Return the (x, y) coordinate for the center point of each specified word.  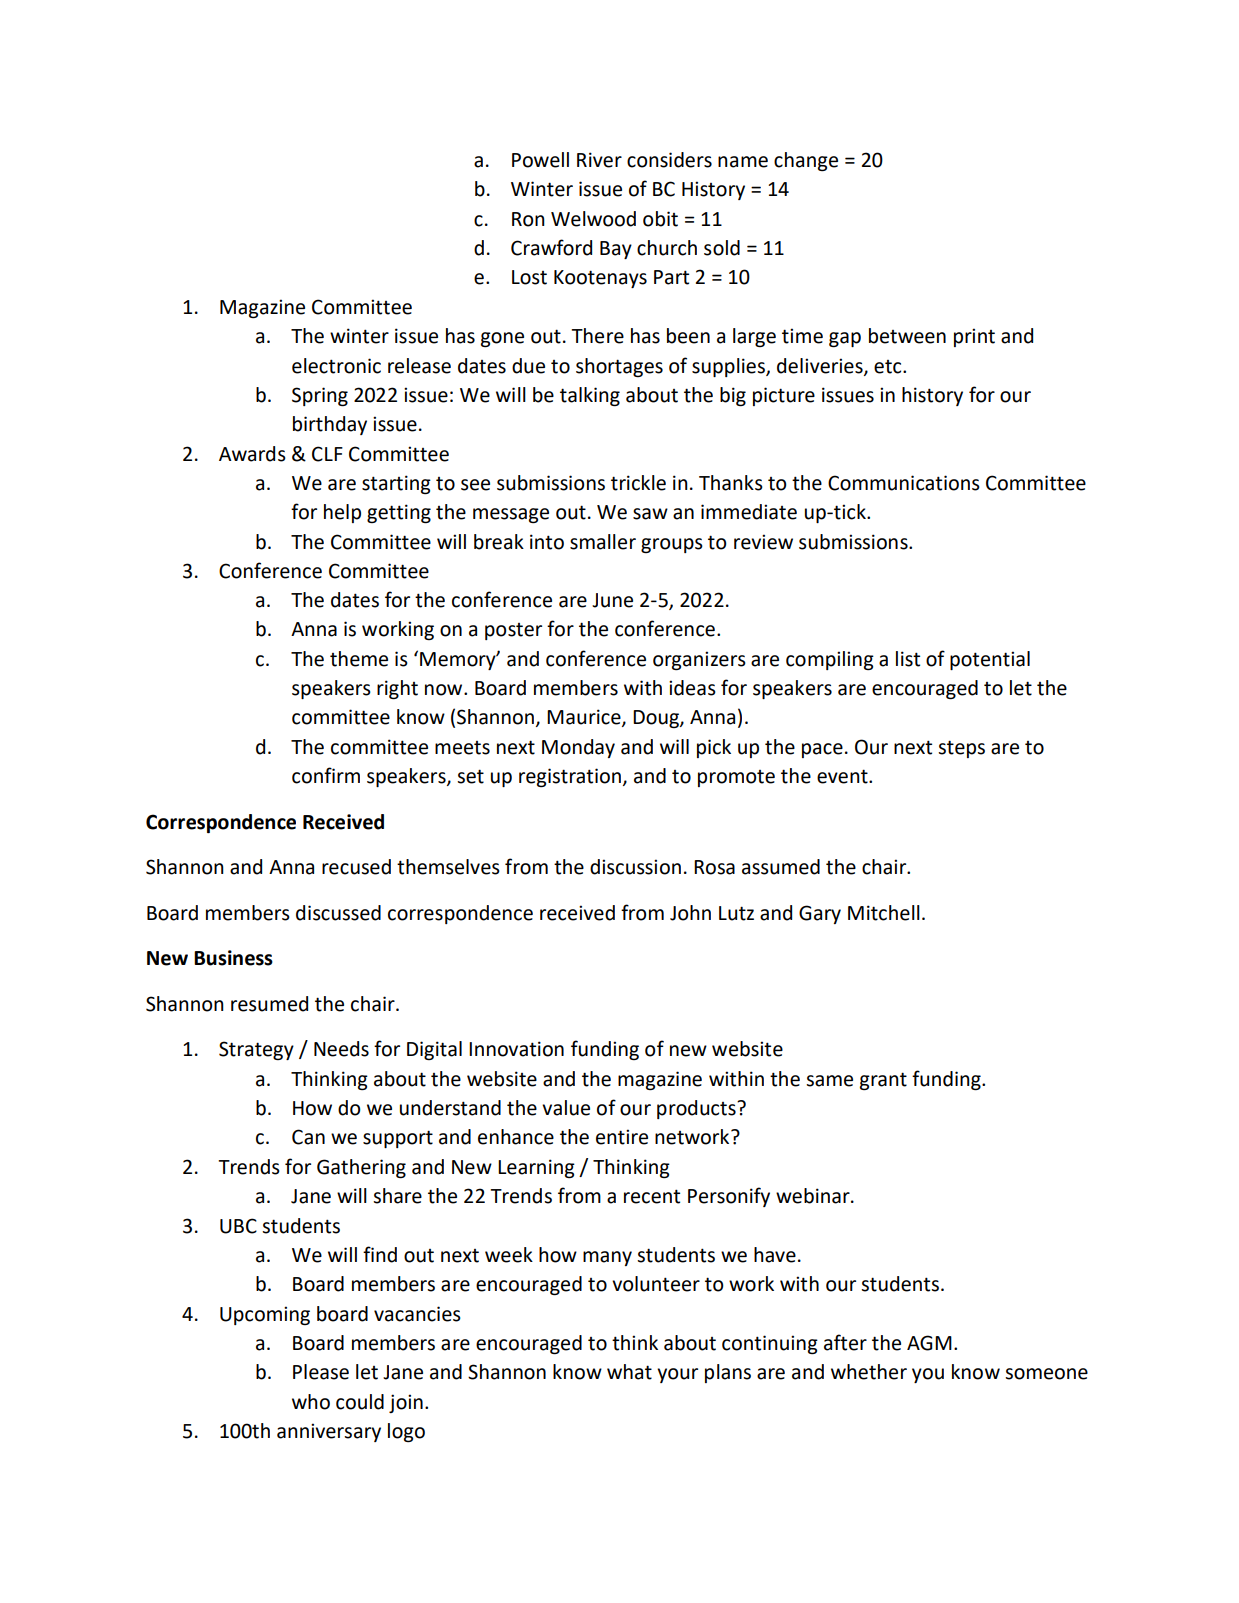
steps (961, 749)
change (806, 161)
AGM (929, 1343)
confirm (326, 775)
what (629, 1372)
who (311, 1402)
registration (570, 777)
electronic (336, 366)
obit (660, 219)
